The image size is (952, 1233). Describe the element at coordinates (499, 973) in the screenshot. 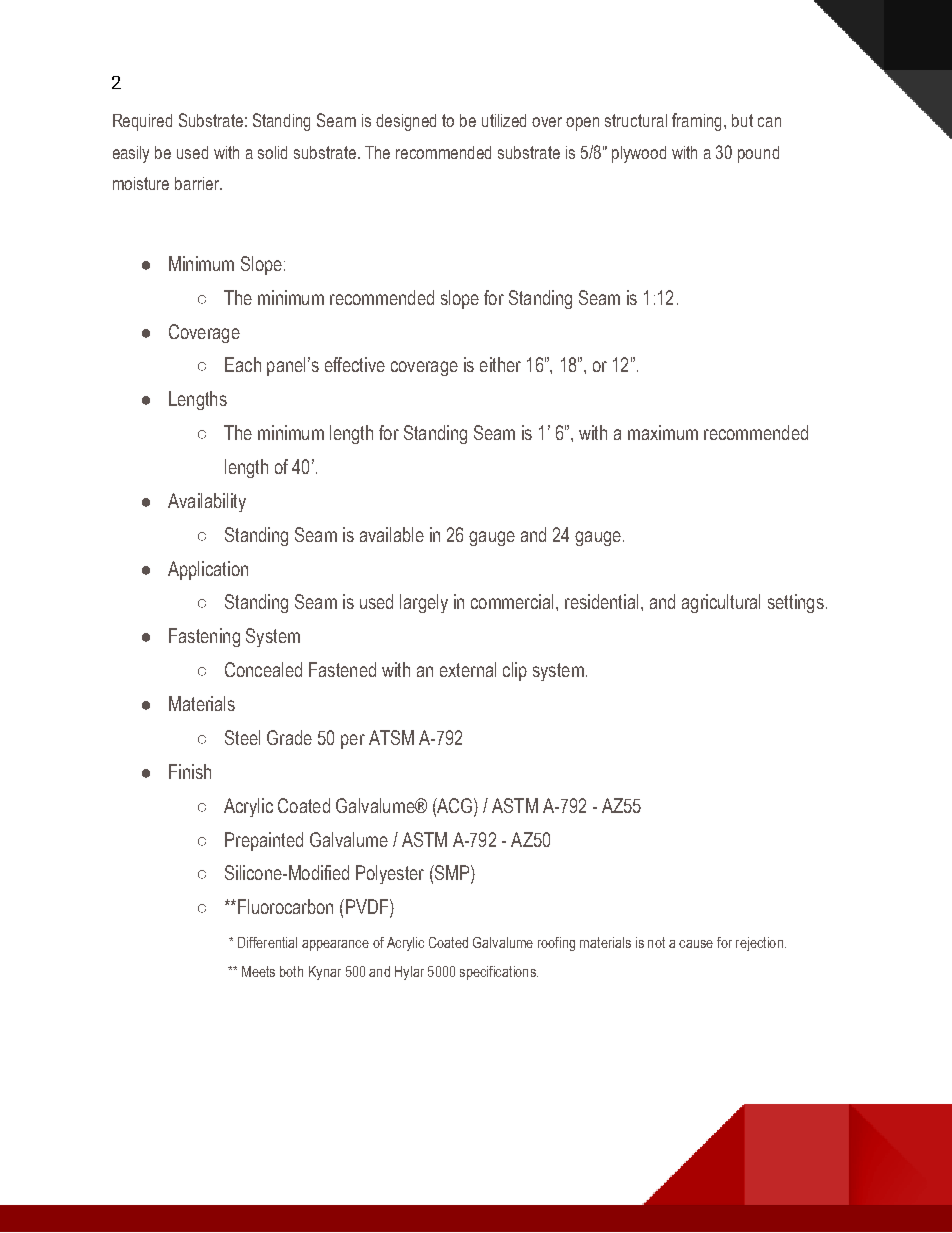

I see `specifications` at that location.
